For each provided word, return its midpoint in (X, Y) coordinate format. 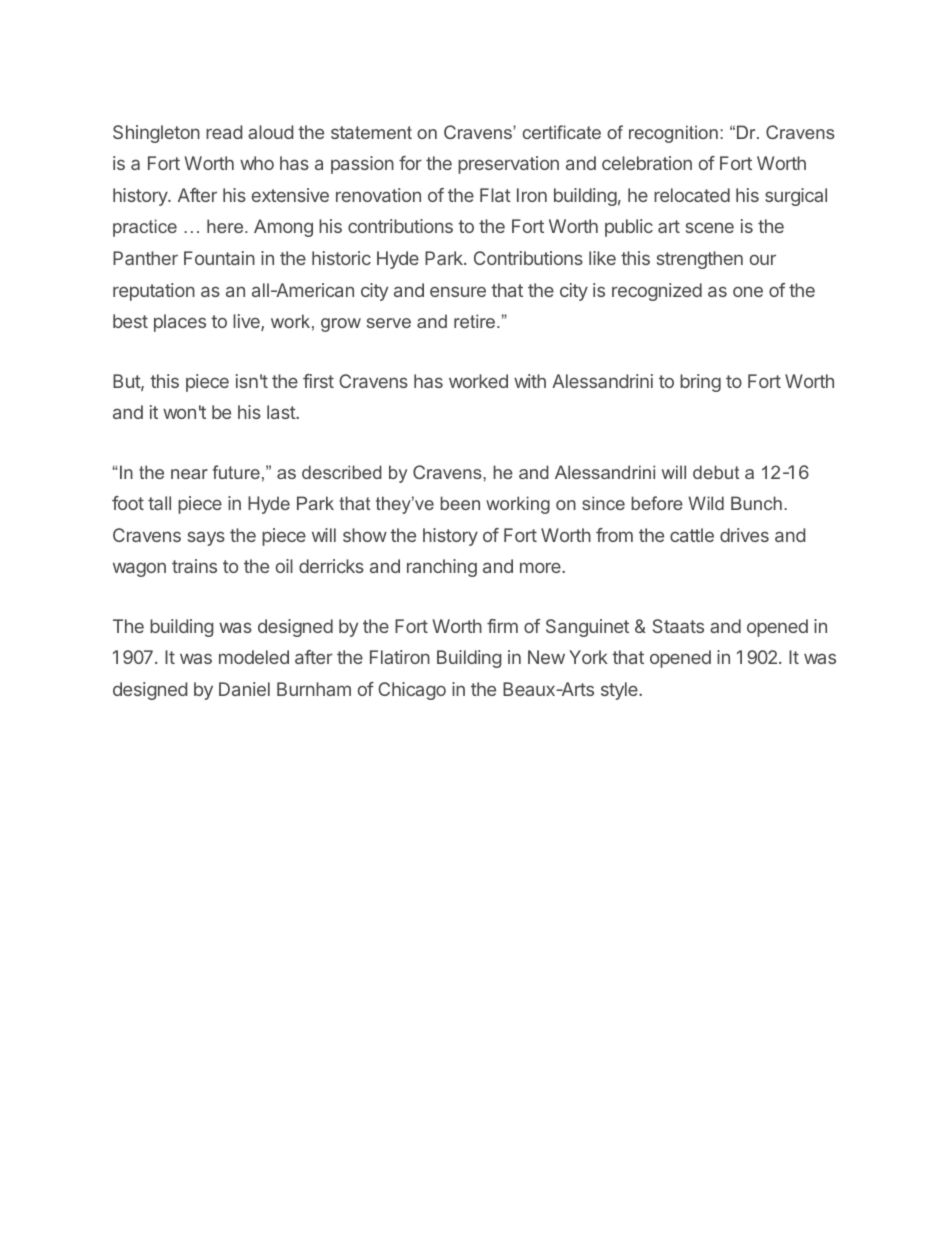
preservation (508, 165)
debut (716, 472)
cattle (692, 535)
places (180, 323)
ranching (442, 568)
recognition (673, 134)
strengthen (700, 260)
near (189, 474)
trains (194, 566)
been (460, 503)
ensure (458, 291)
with (530, 381)
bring (700, 383)
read (224, 132)
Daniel (244, 689)
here (226, 226)
